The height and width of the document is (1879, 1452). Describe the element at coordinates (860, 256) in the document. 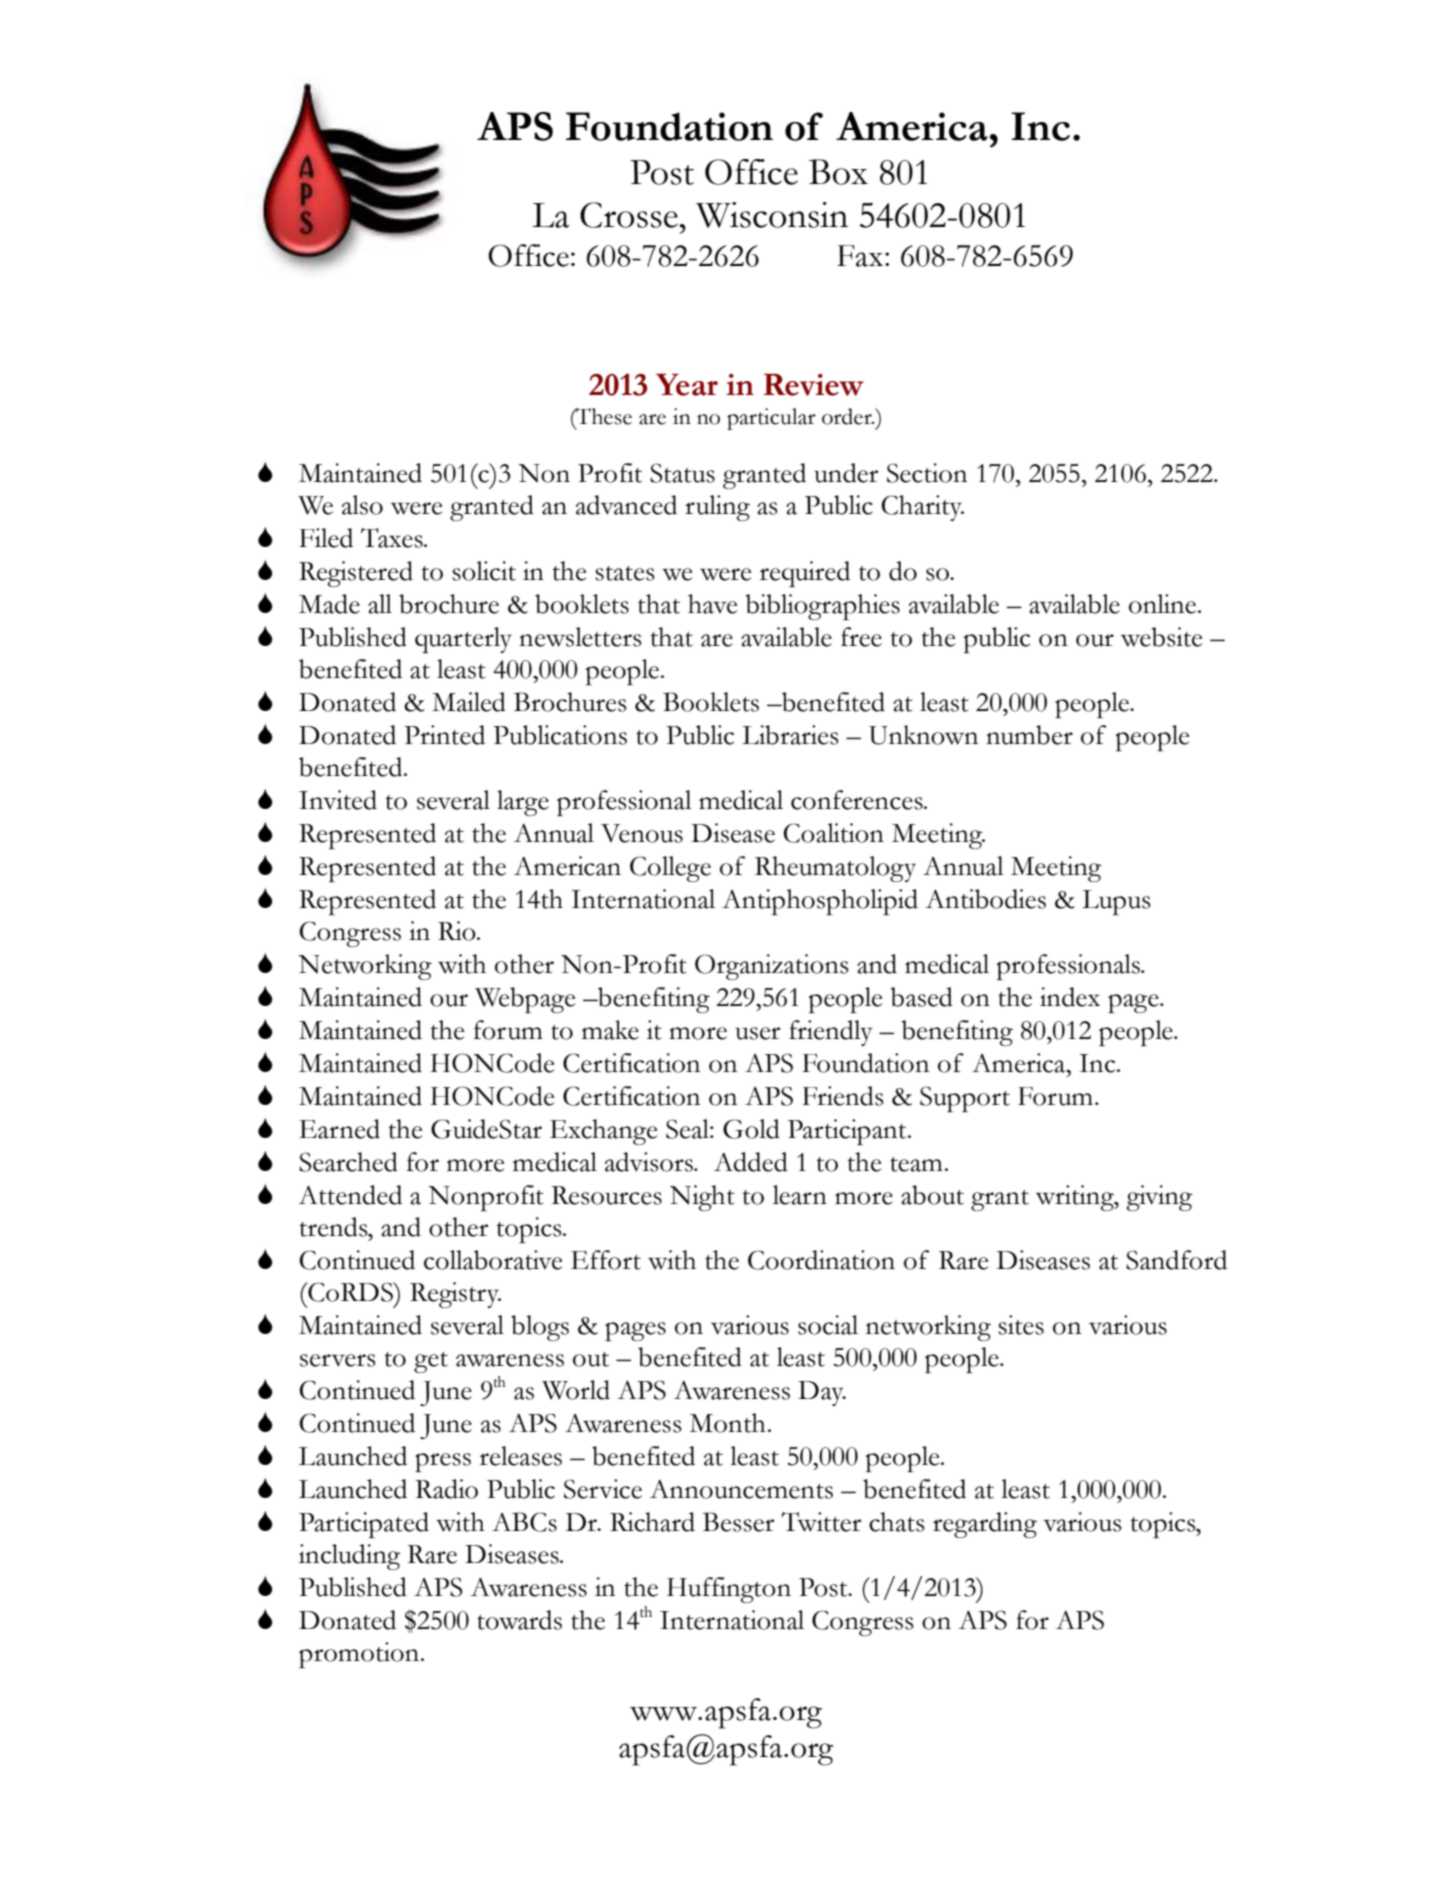

I see `Fax` at that location.
